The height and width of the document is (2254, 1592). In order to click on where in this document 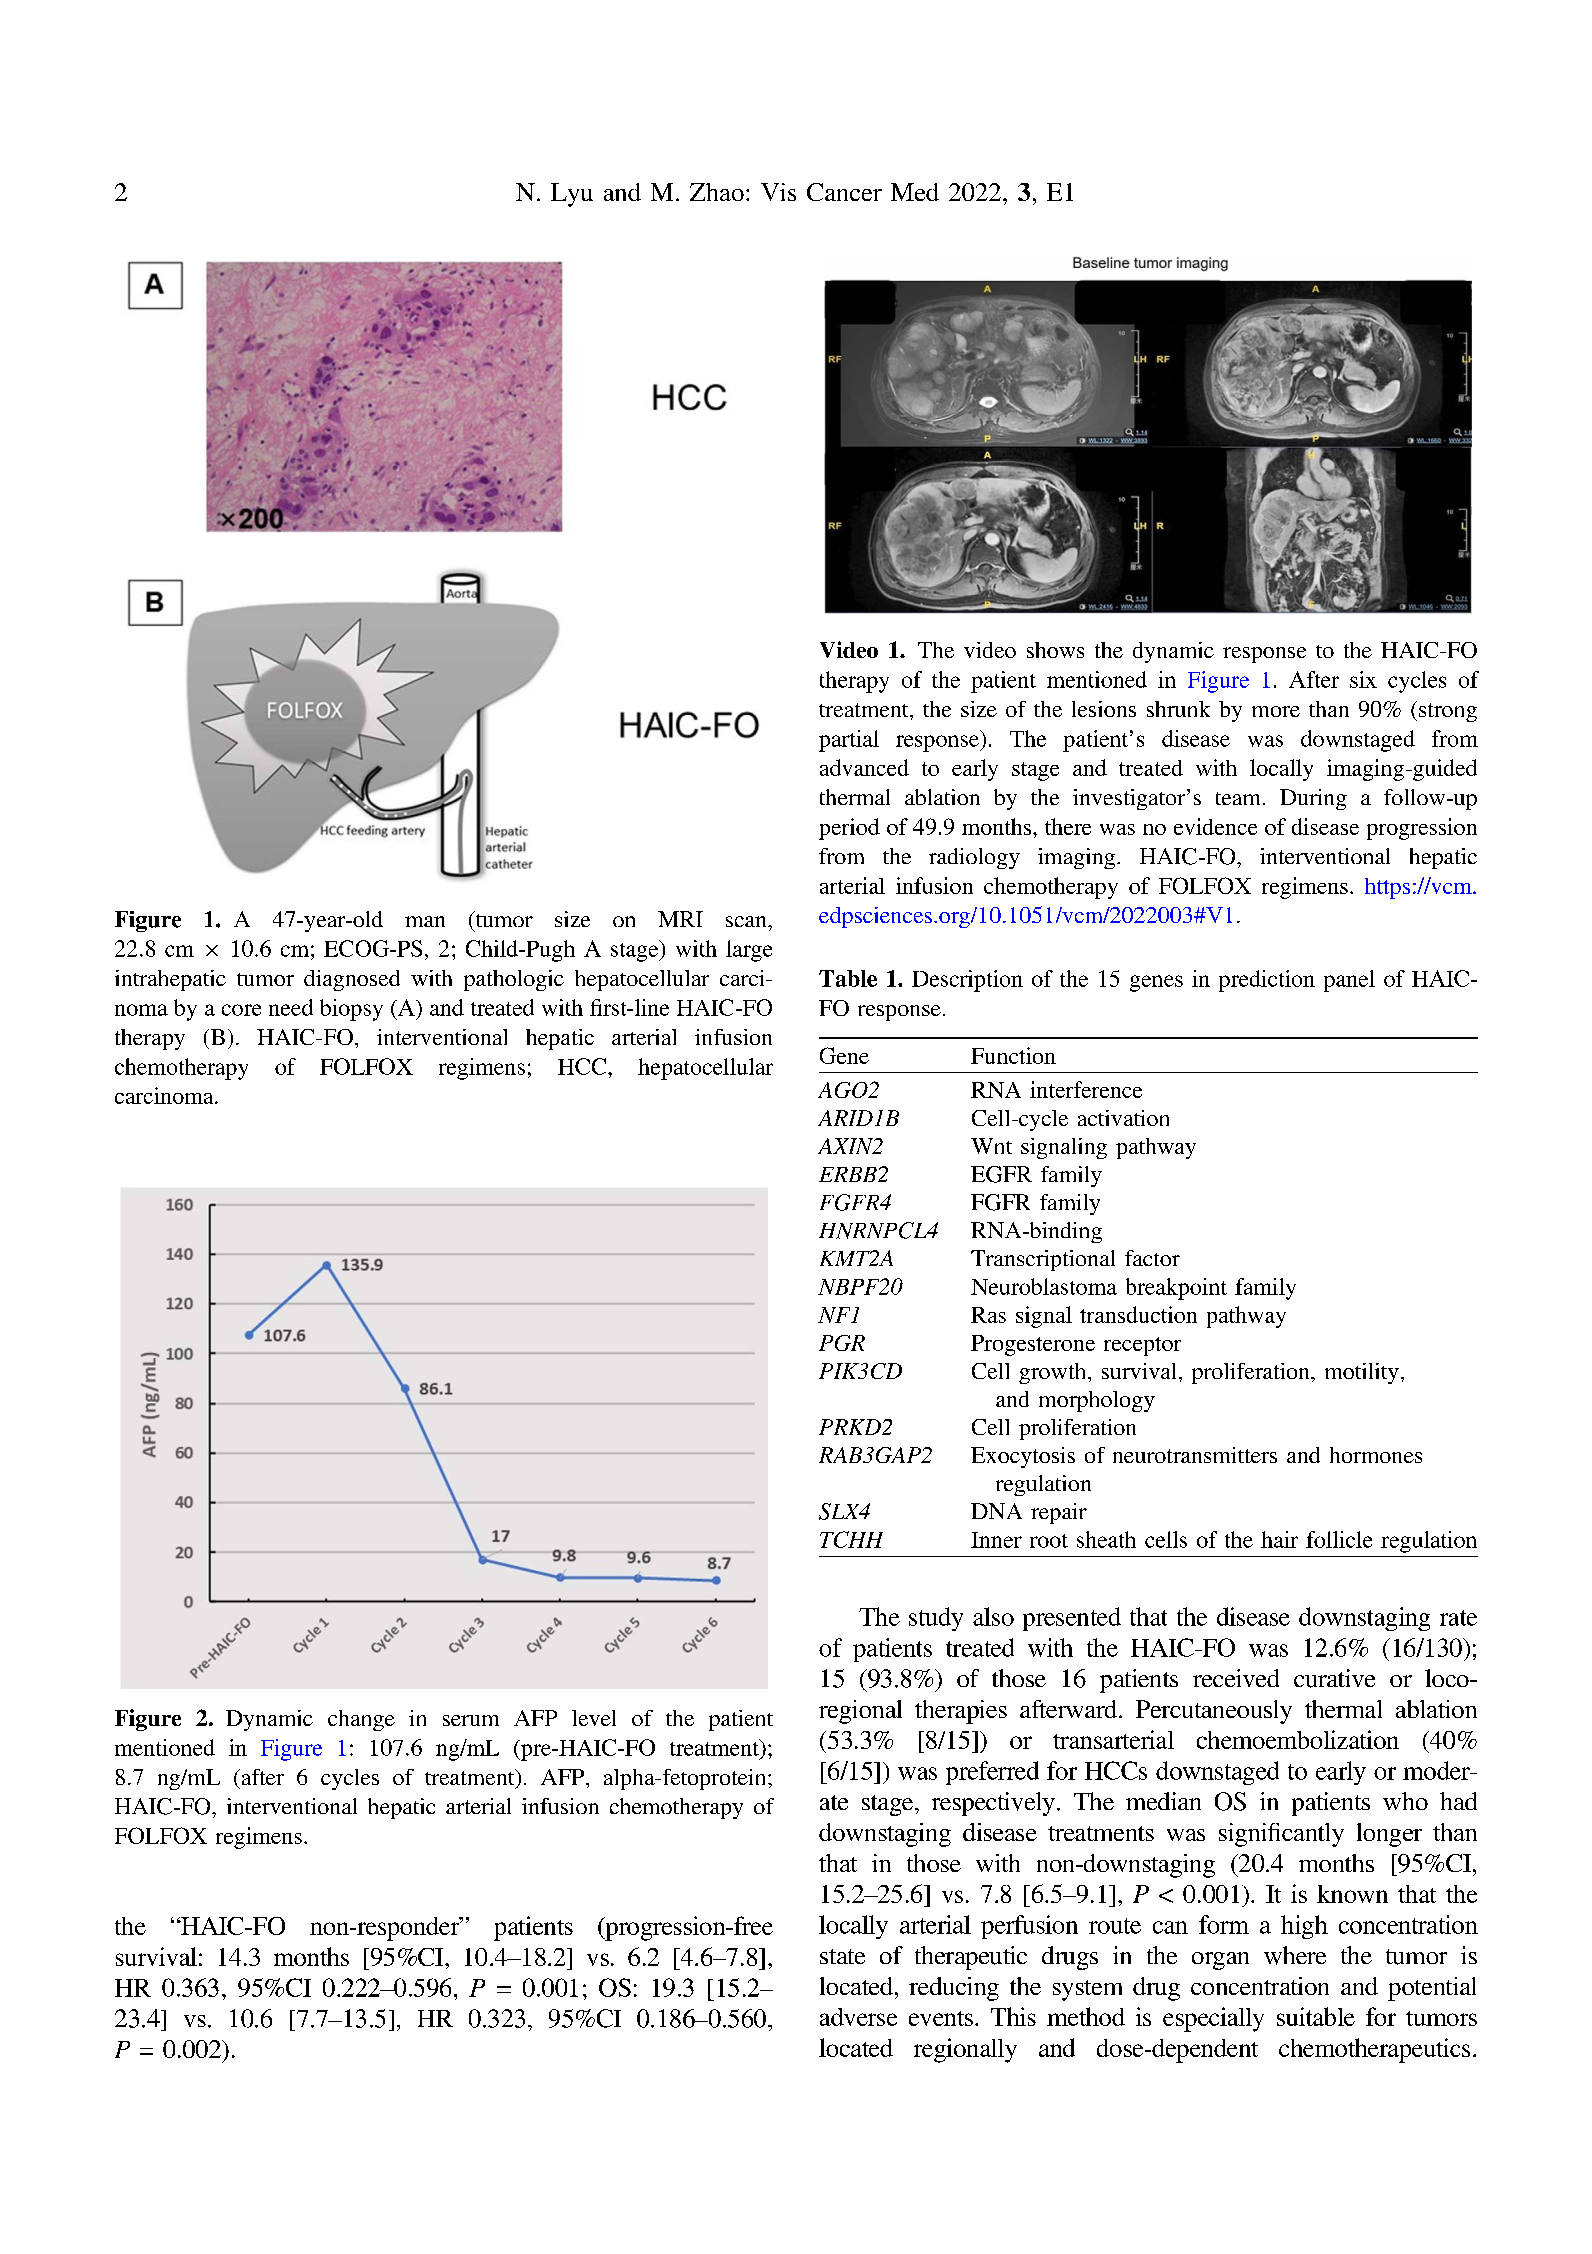, I will do `click(1295, 1955)`.
